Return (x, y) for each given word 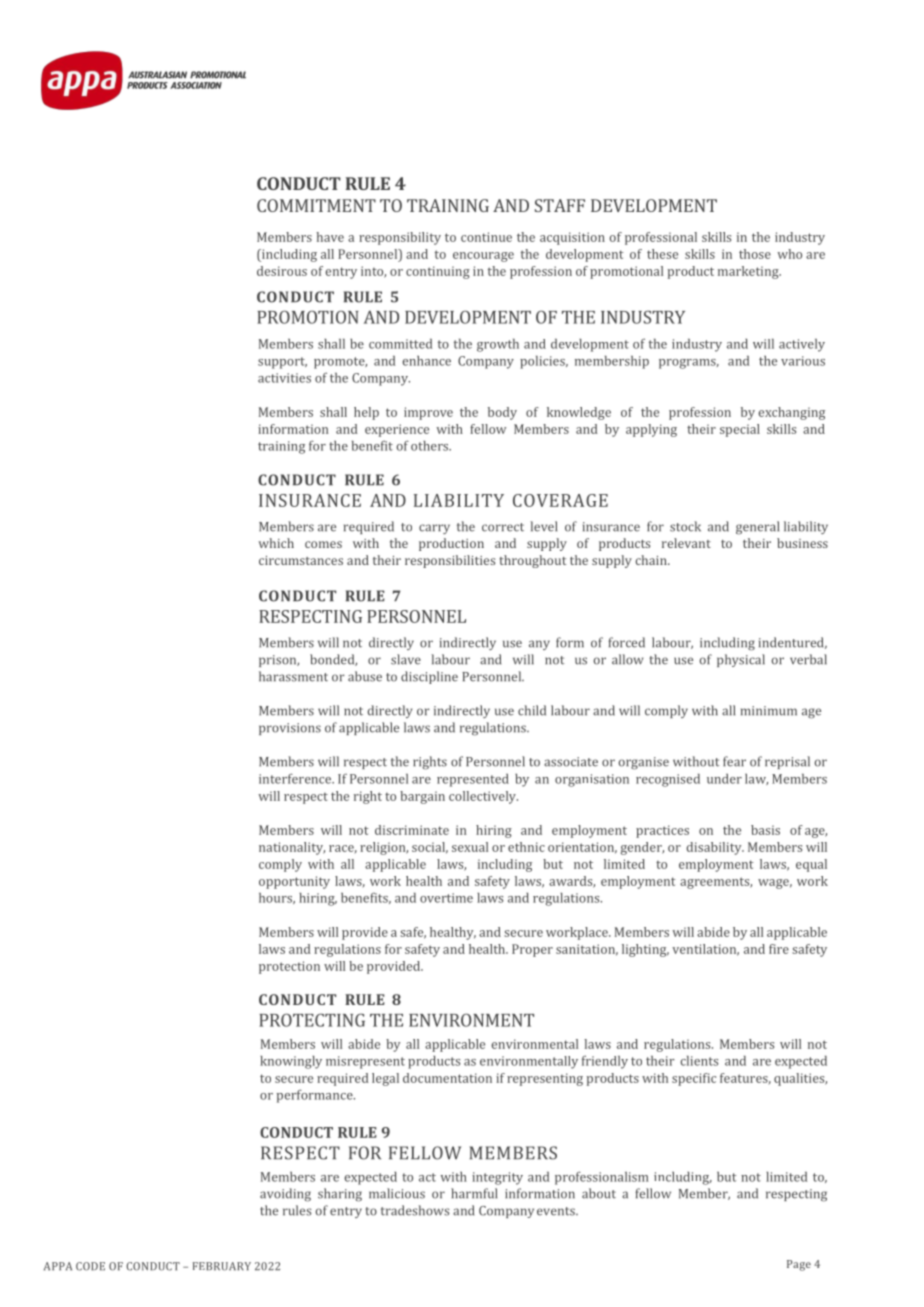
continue (486, 237)
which (276, 543)
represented (473, 780)
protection (289, 967)
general (757, 528)
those (755, 254)
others (431, 446)
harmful (474, 1193)
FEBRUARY (222, 1266)
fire (779, 949)
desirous (282, 271)
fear (734, 761)
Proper (532, 950)
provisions (290, 729)
